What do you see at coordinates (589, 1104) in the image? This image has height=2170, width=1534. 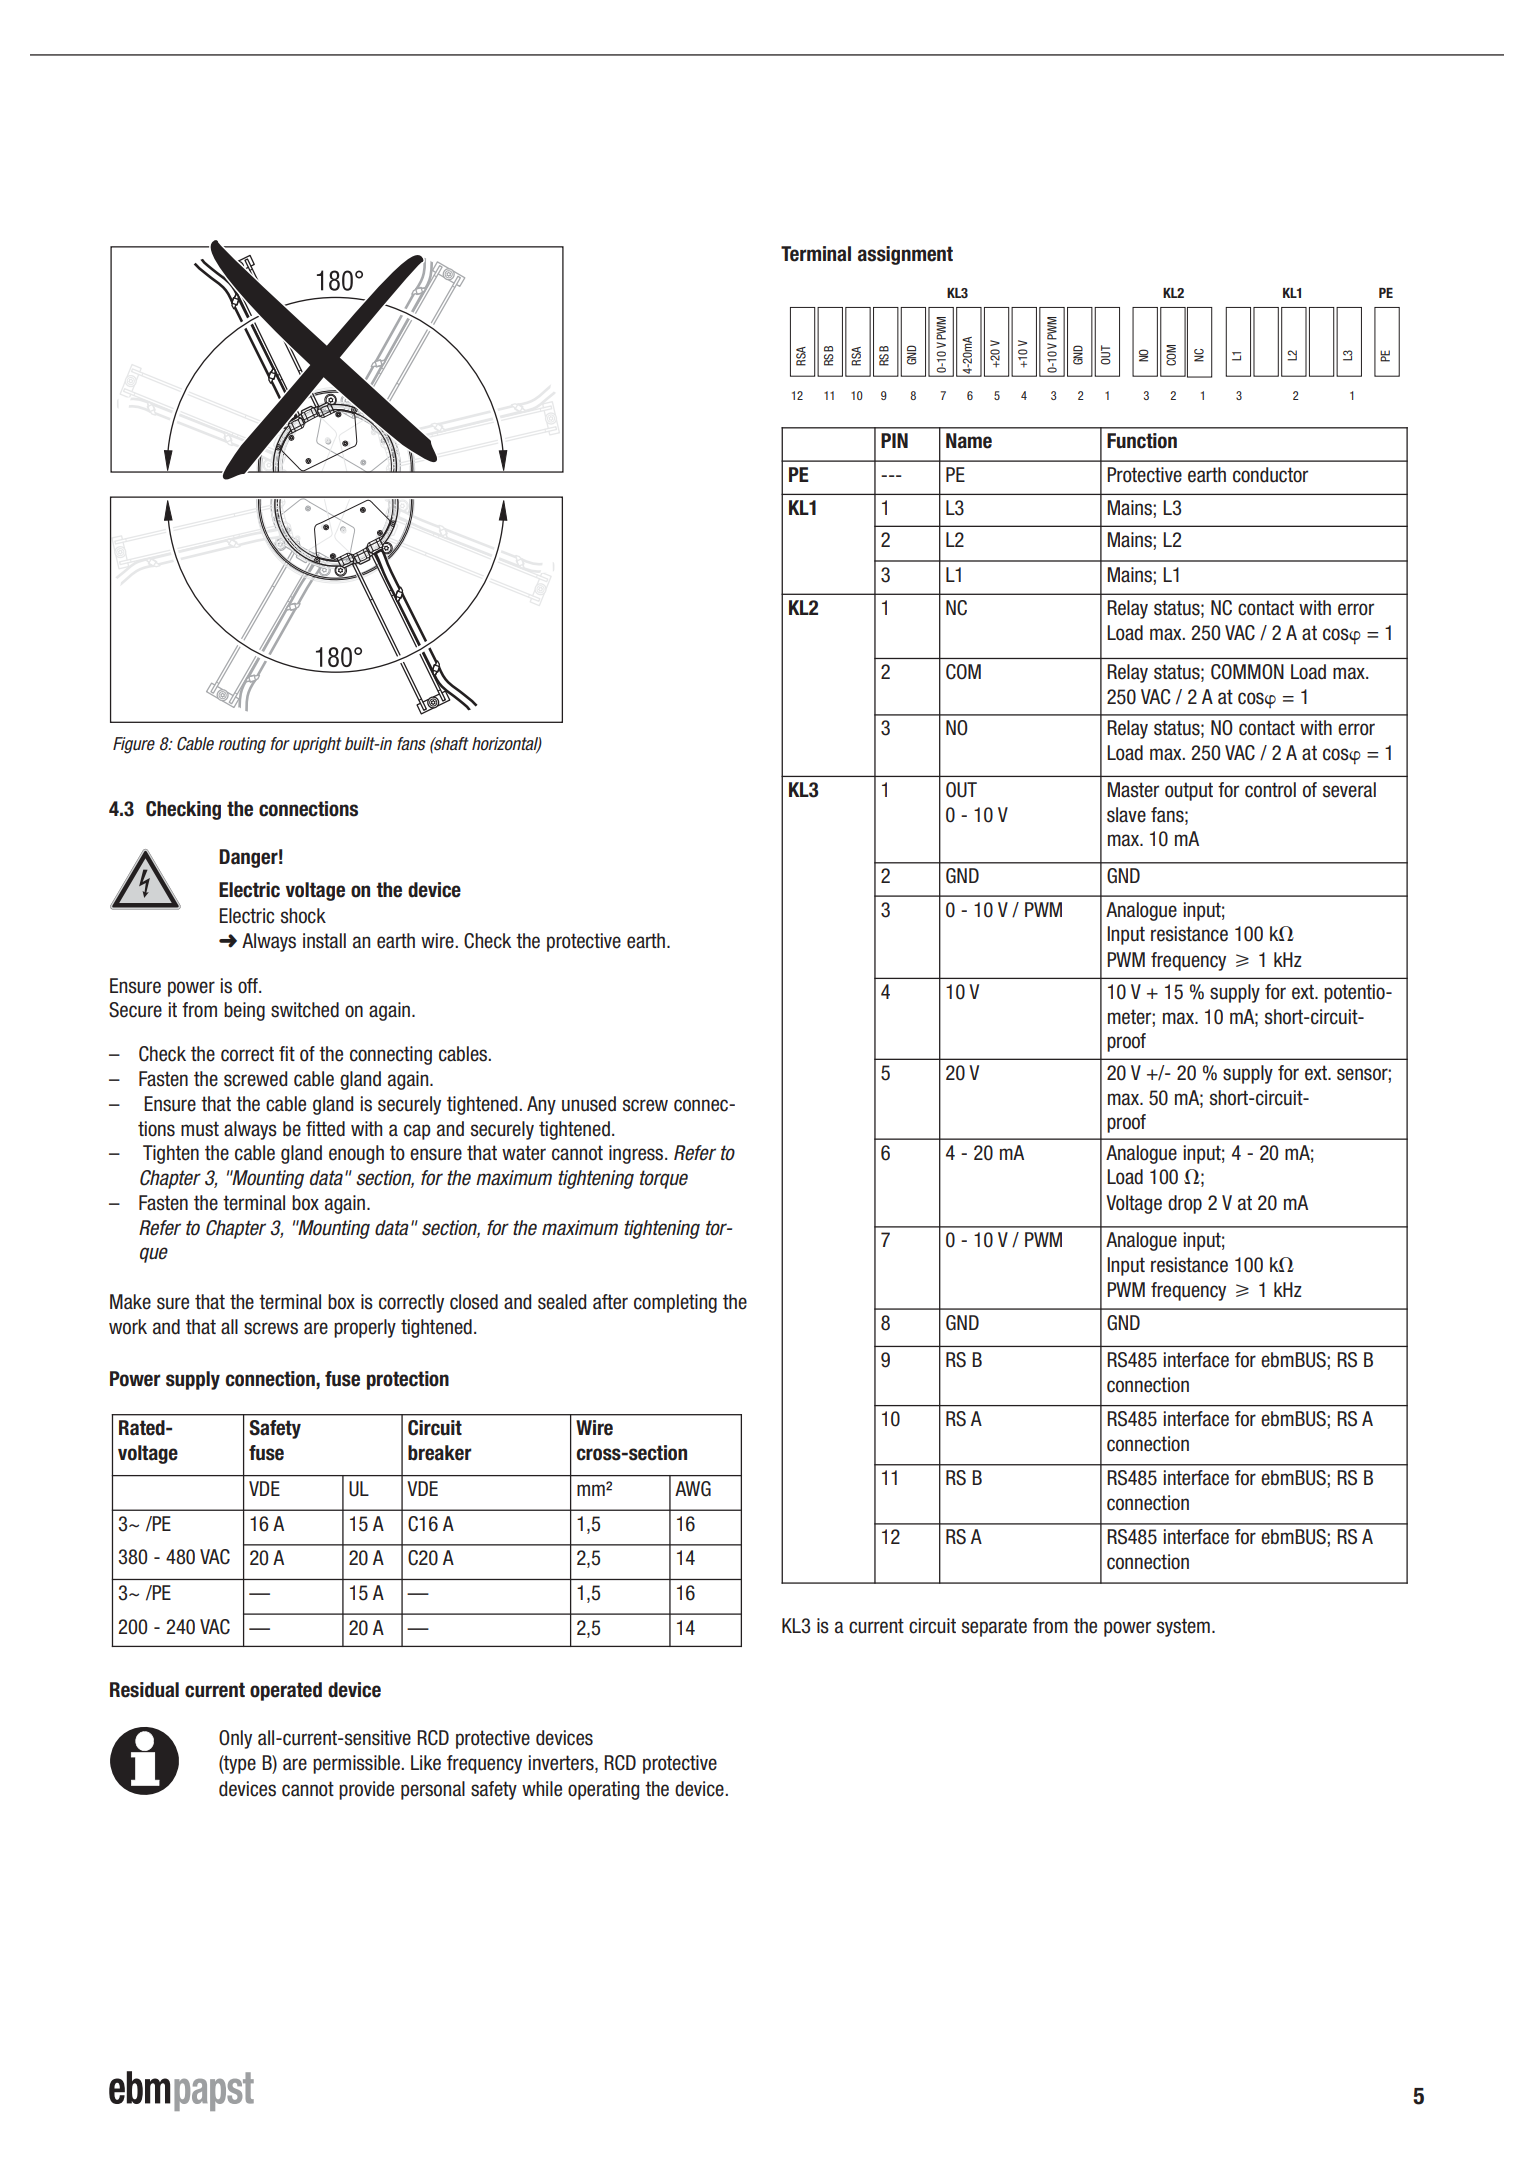 I see `unused` at bounding box center [589, 1104].
